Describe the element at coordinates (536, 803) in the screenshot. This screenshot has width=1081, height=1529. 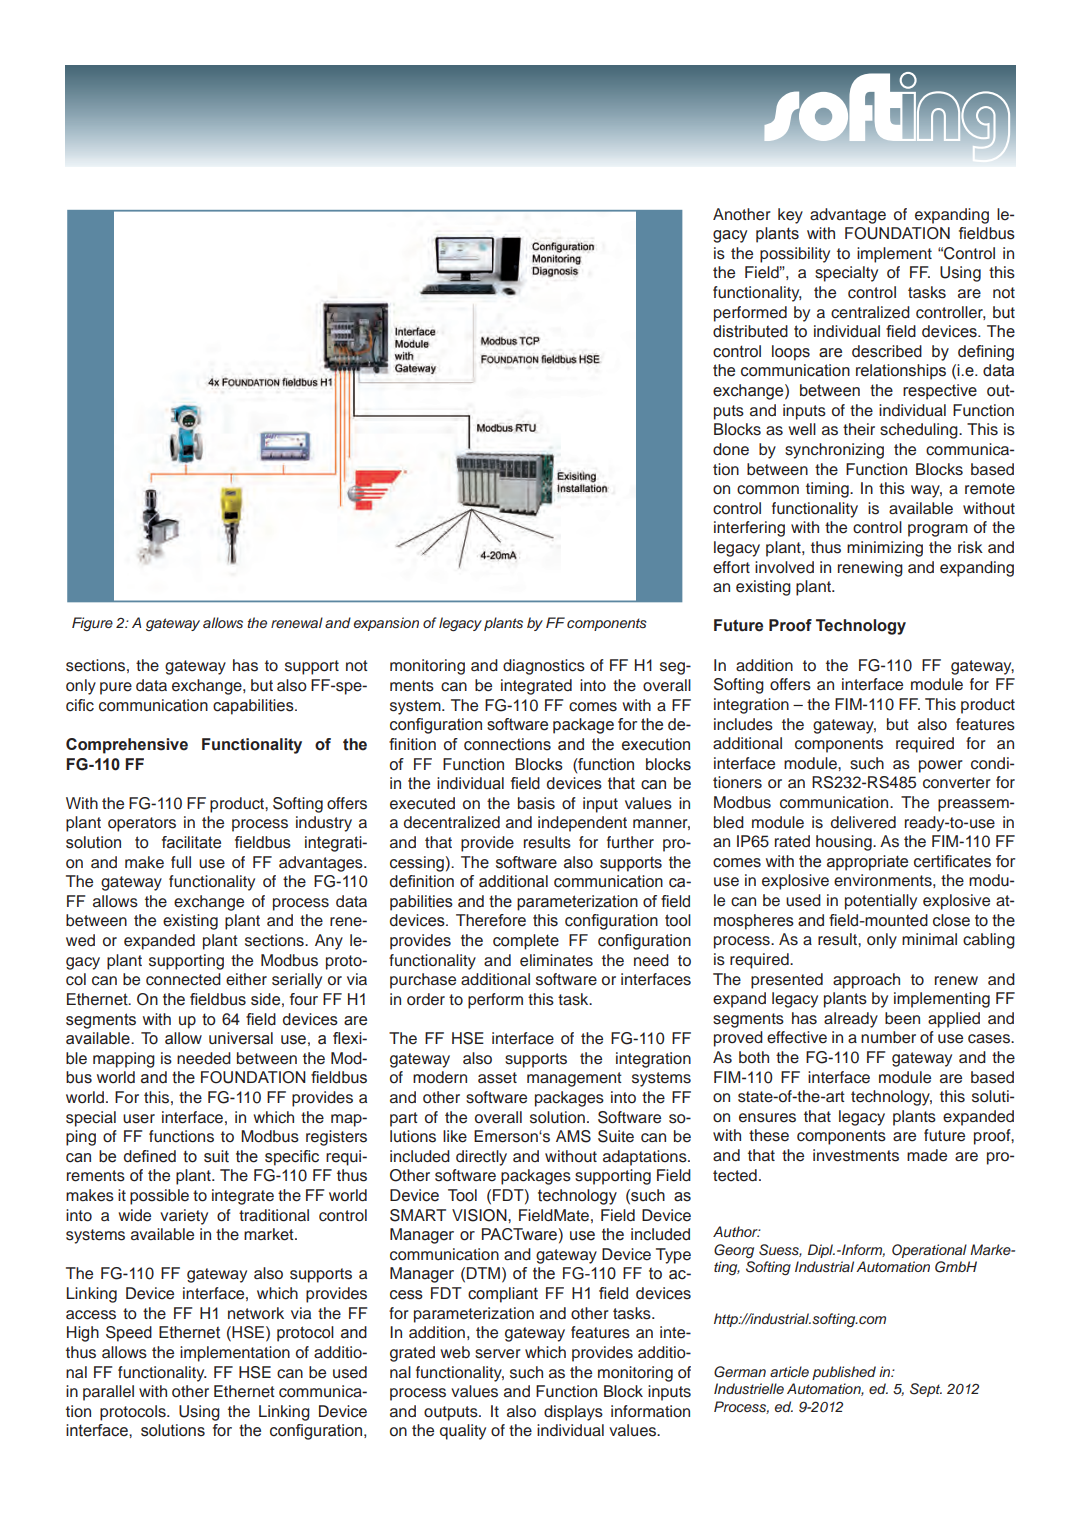
I see `basis` at that location.
